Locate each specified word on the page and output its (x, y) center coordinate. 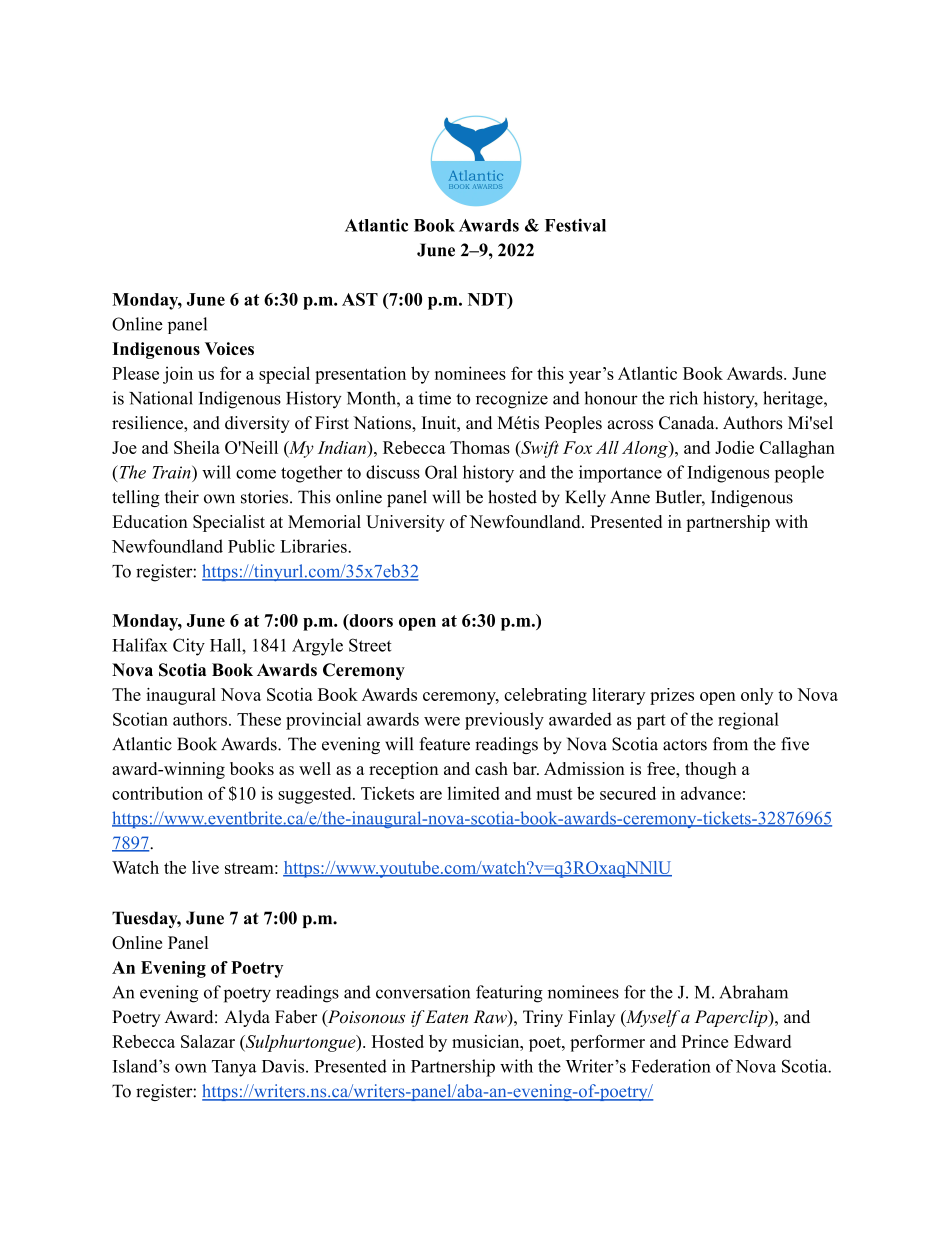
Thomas (480, 447)
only (757, 696)
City (189, 647)
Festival (575, 225)
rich (683, 398)
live (205, 867)
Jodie (734, 447)
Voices (229, 348)
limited (473, 793)
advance (711, 793)
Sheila (197, 447)
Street (370, 645)
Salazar (208, 1041)
